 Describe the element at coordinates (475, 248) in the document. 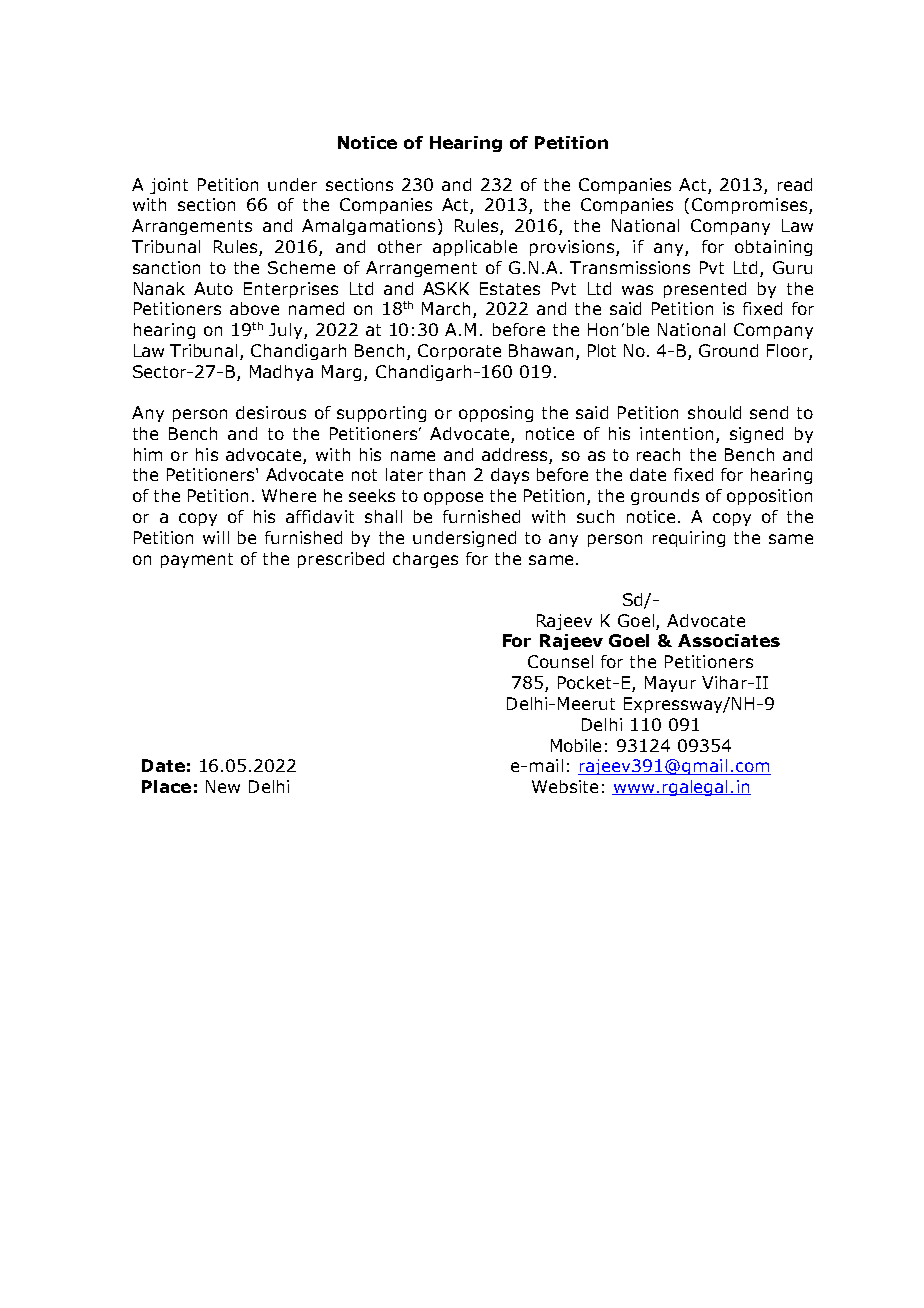

I see `applicable` at that location.
